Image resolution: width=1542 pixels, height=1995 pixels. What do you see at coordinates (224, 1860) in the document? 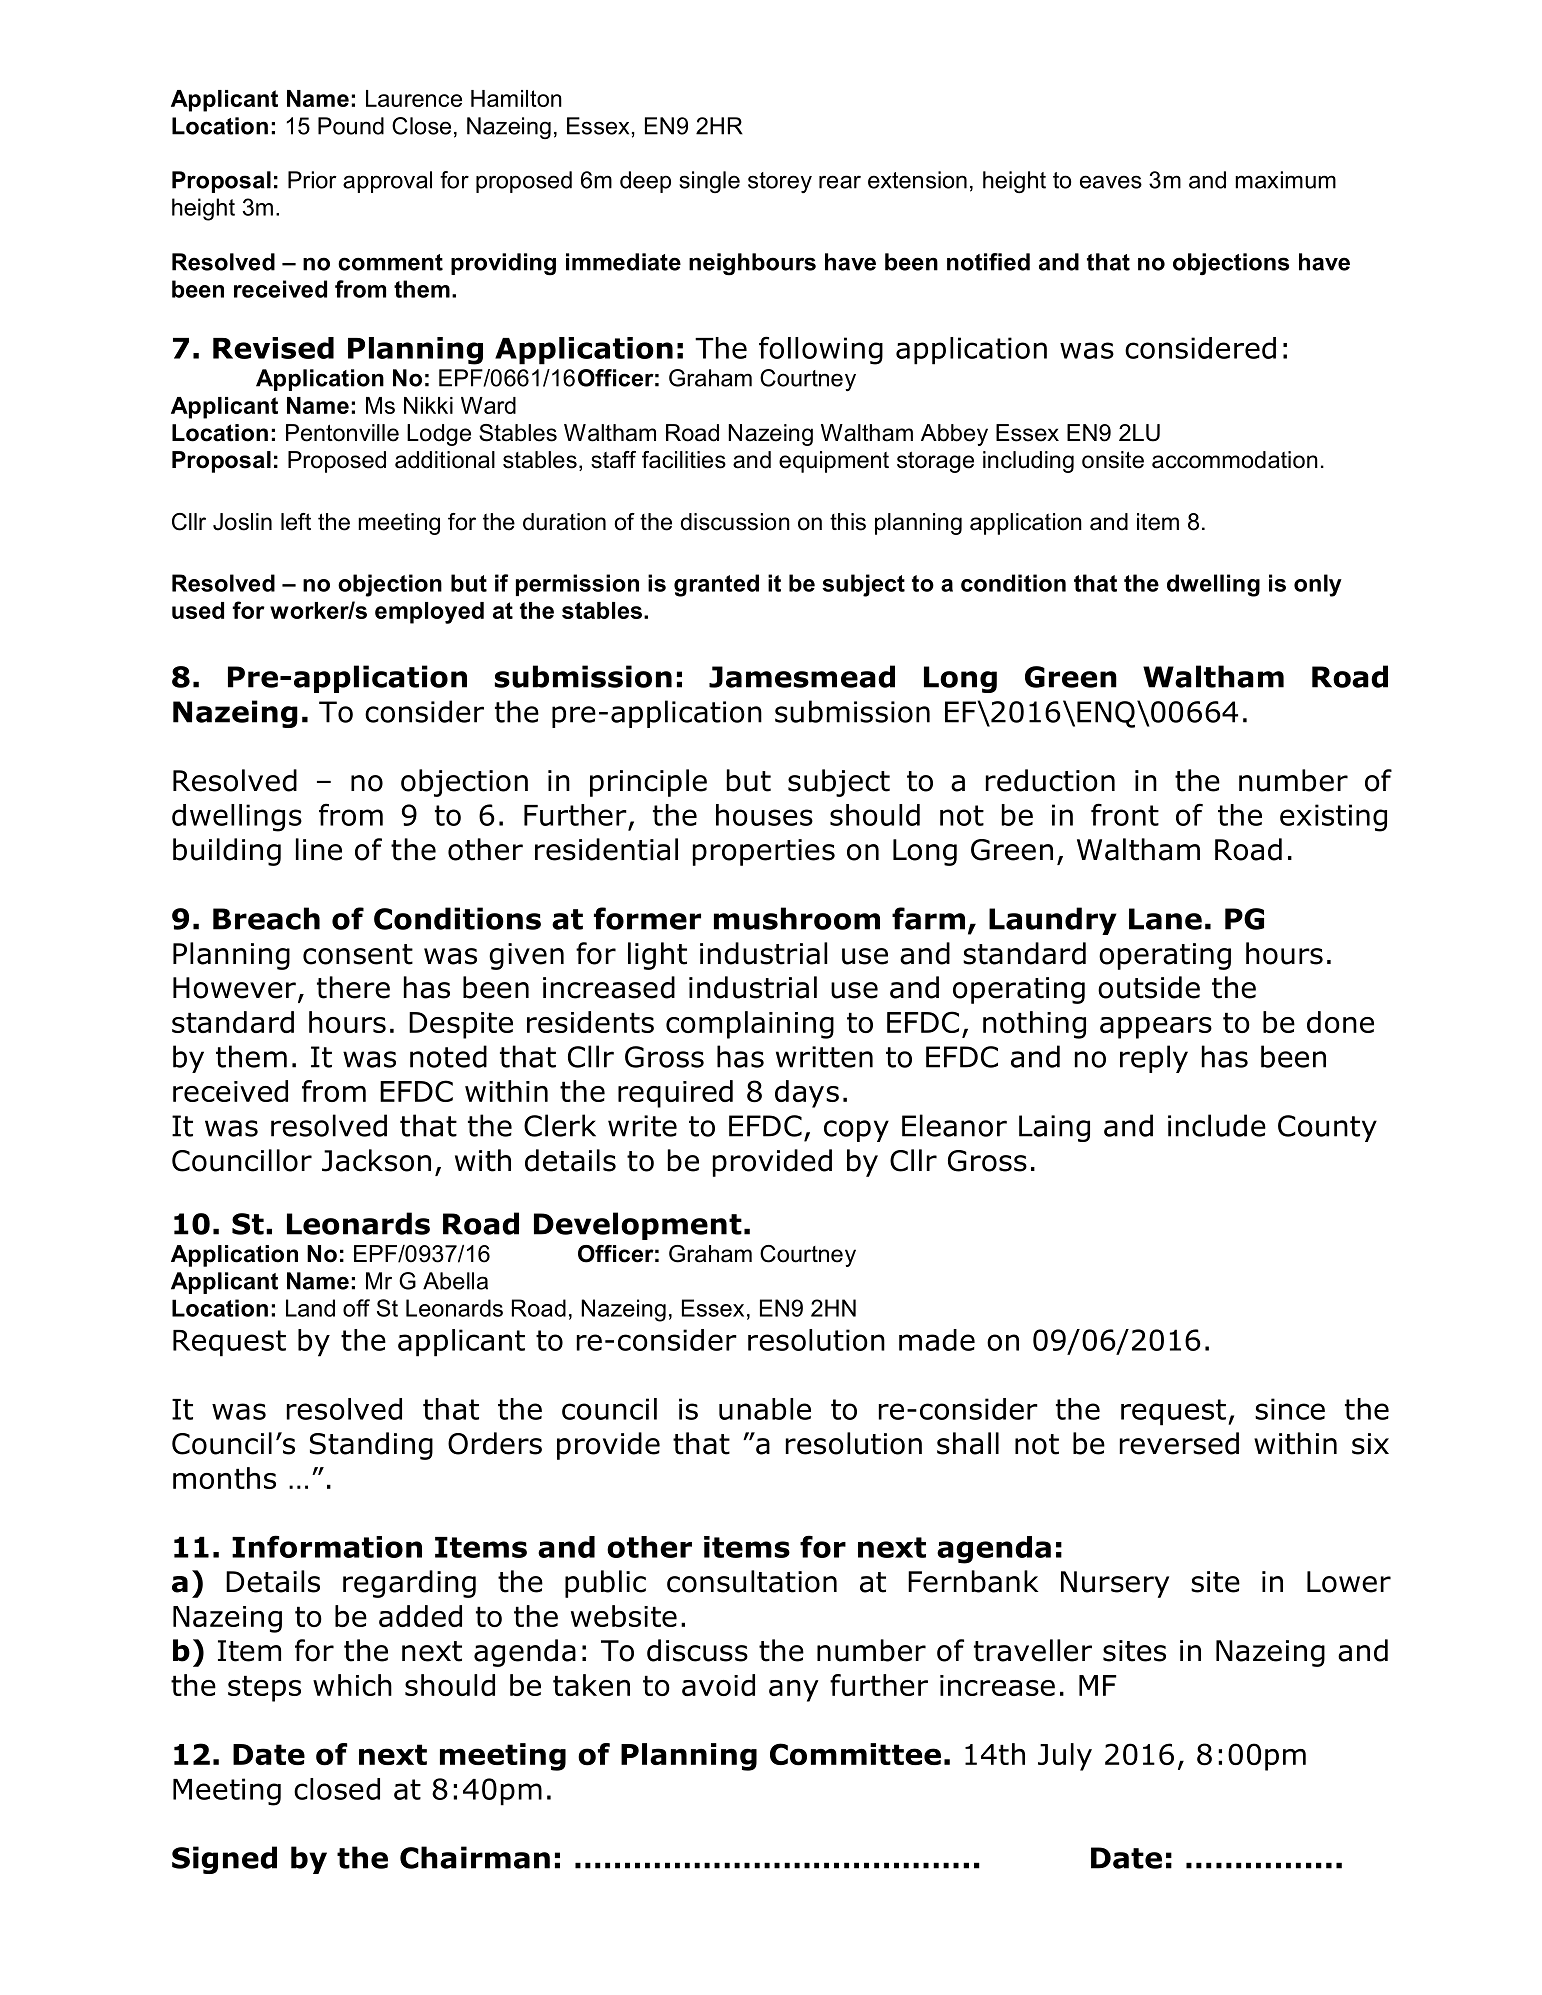
I see `Signed` at bounding box center [224, 1860].
